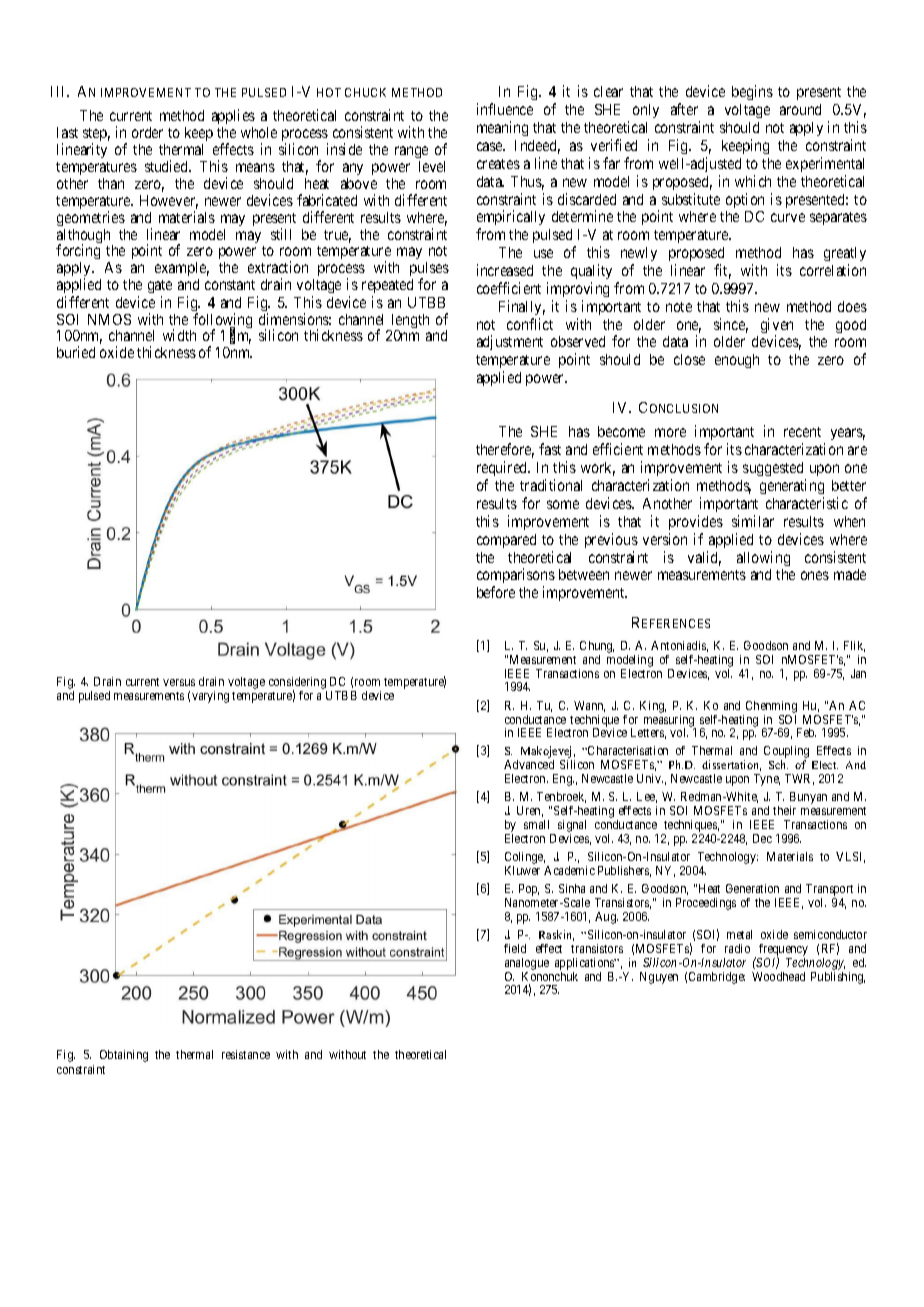 Image resolution: width=924 pixels, height=1307 pixels. Describe the element at coordinates (527, 964) in the image. I see `analogue` at that location.
